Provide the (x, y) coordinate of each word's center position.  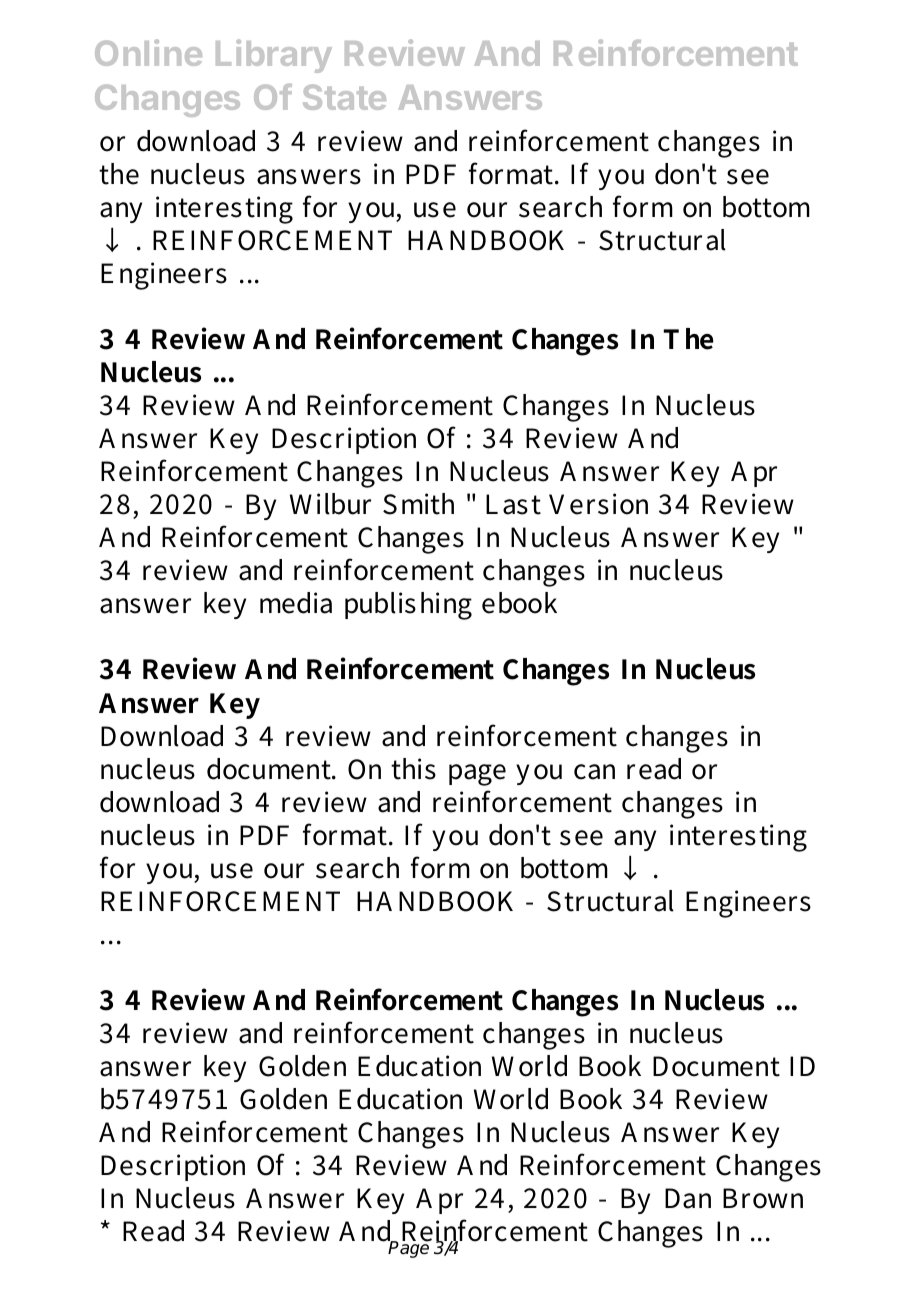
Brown (763, 1198)
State (344, 97)
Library (274, 56)
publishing (408, 606)
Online (148, 52)
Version (598, 504)
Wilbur (330, 504)
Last (513, 504)
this (413, 769)
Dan (688, 1198)
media (296, 603)
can (594, 772)
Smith (418, 504)
